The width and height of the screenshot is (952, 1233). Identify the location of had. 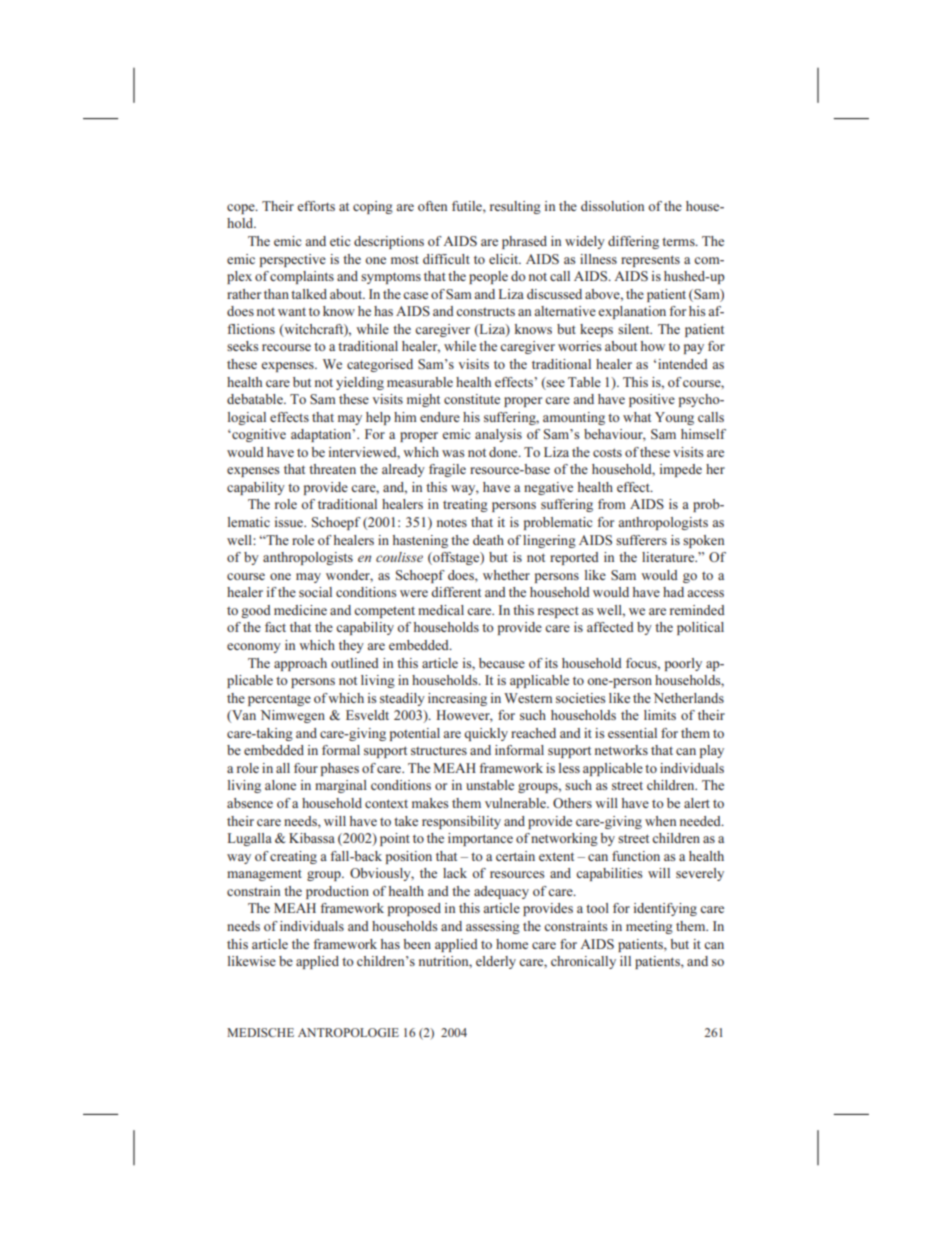
(673, 592).
